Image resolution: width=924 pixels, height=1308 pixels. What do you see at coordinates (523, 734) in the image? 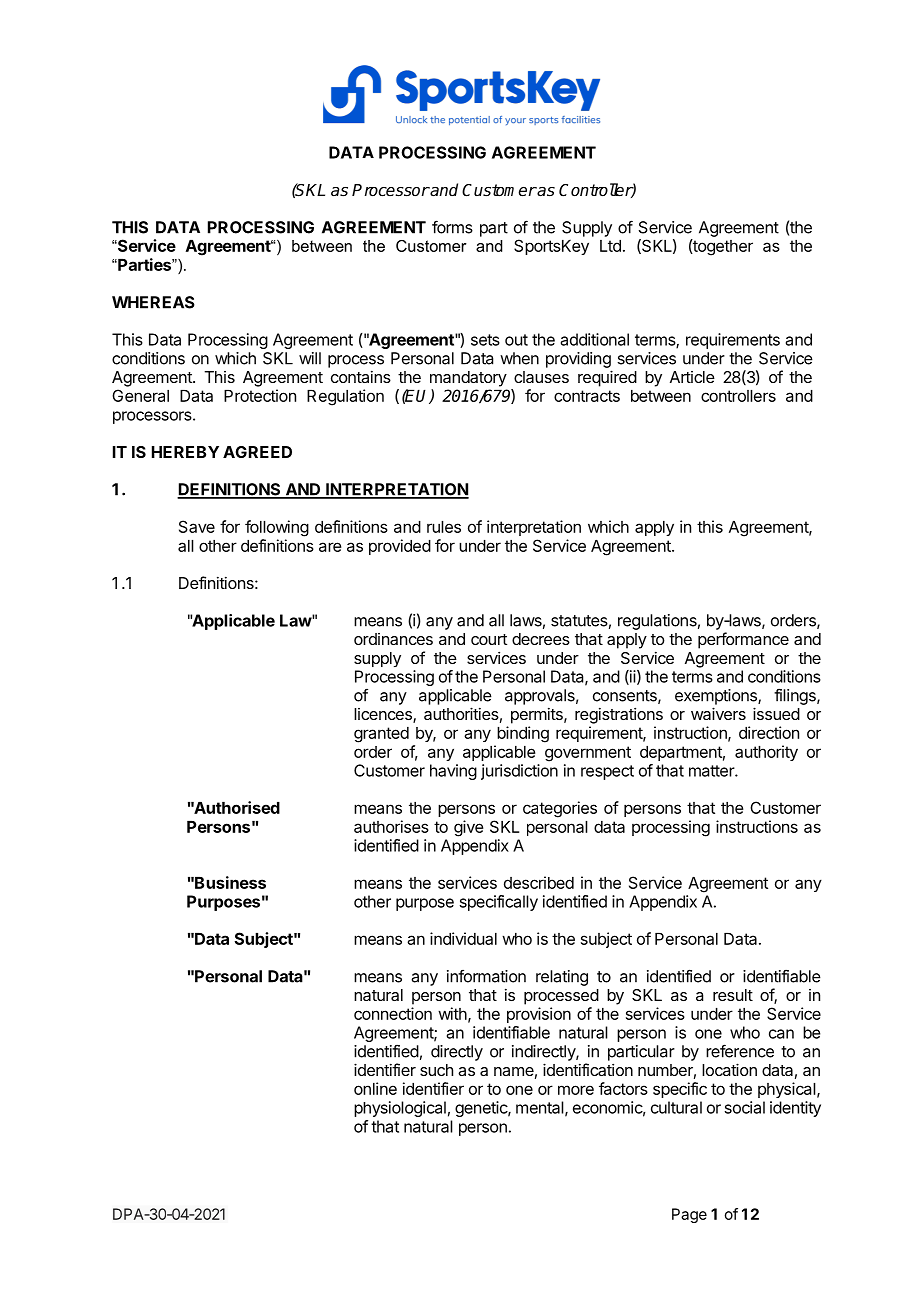
I see `binding` at bounding box center [523, 734].
